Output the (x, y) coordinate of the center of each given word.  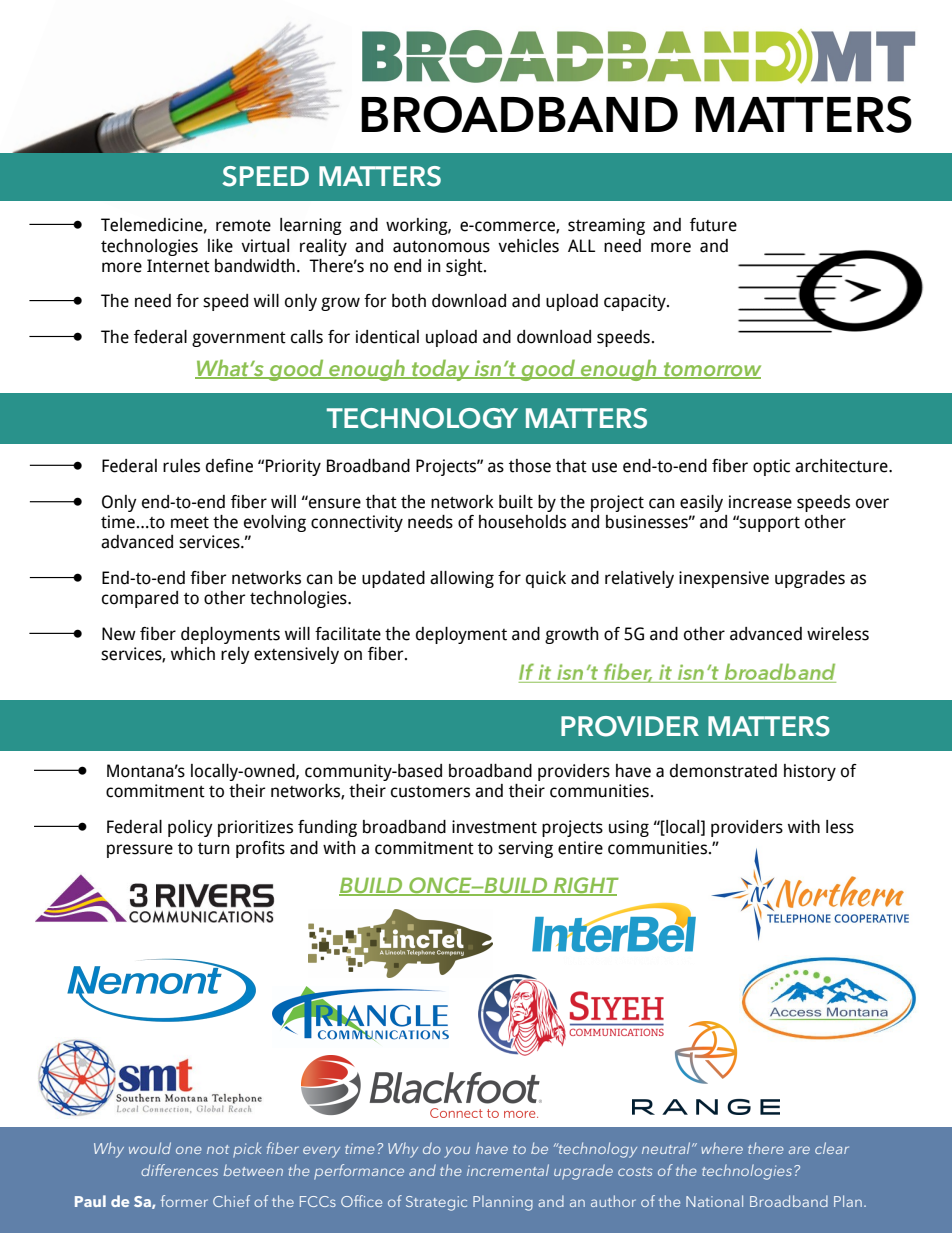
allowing (462, 579)
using (629, 828)
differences (179, 1170)
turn (214, 849)
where (722, 1148)
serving (525, 849)
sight (465, 267)
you (457, 1152)
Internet (178, 266)
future (713, 225)
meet (190, 522)
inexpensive (724, 579)
